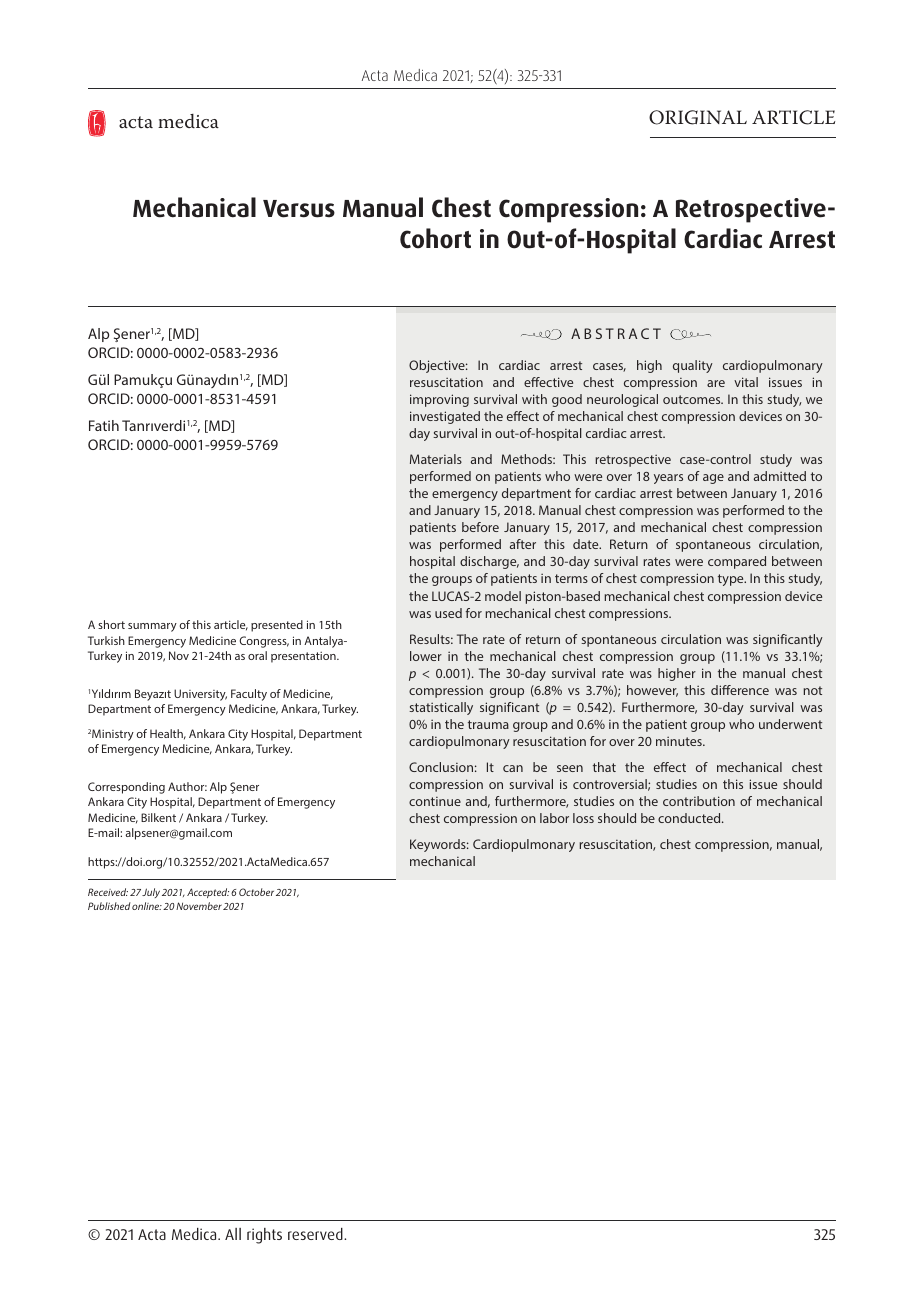  Describe the element at coordinates (583, 818) in the screenshot. I see `loss` at that location.
